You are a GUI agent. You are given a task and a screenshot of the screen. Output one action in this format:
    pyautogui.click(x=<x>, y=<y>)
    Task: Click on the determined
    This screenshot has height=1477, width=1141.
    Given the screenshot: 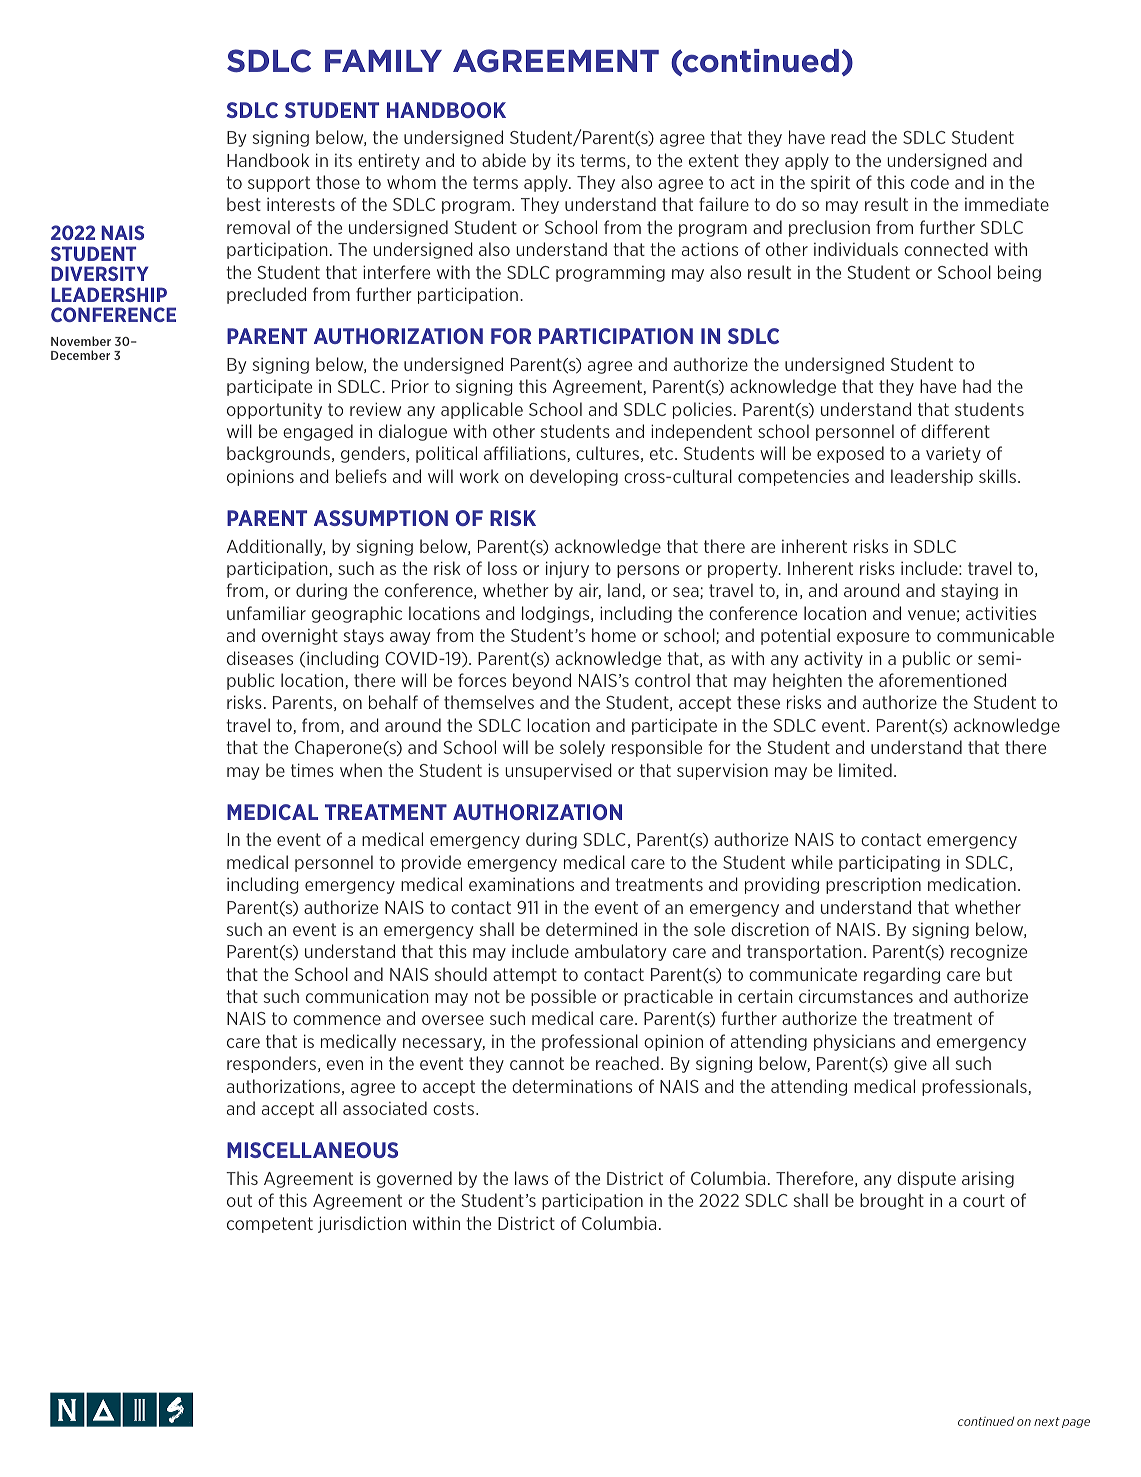 What is the action you would take?
    pyautogui.click(x=591, y=929)
